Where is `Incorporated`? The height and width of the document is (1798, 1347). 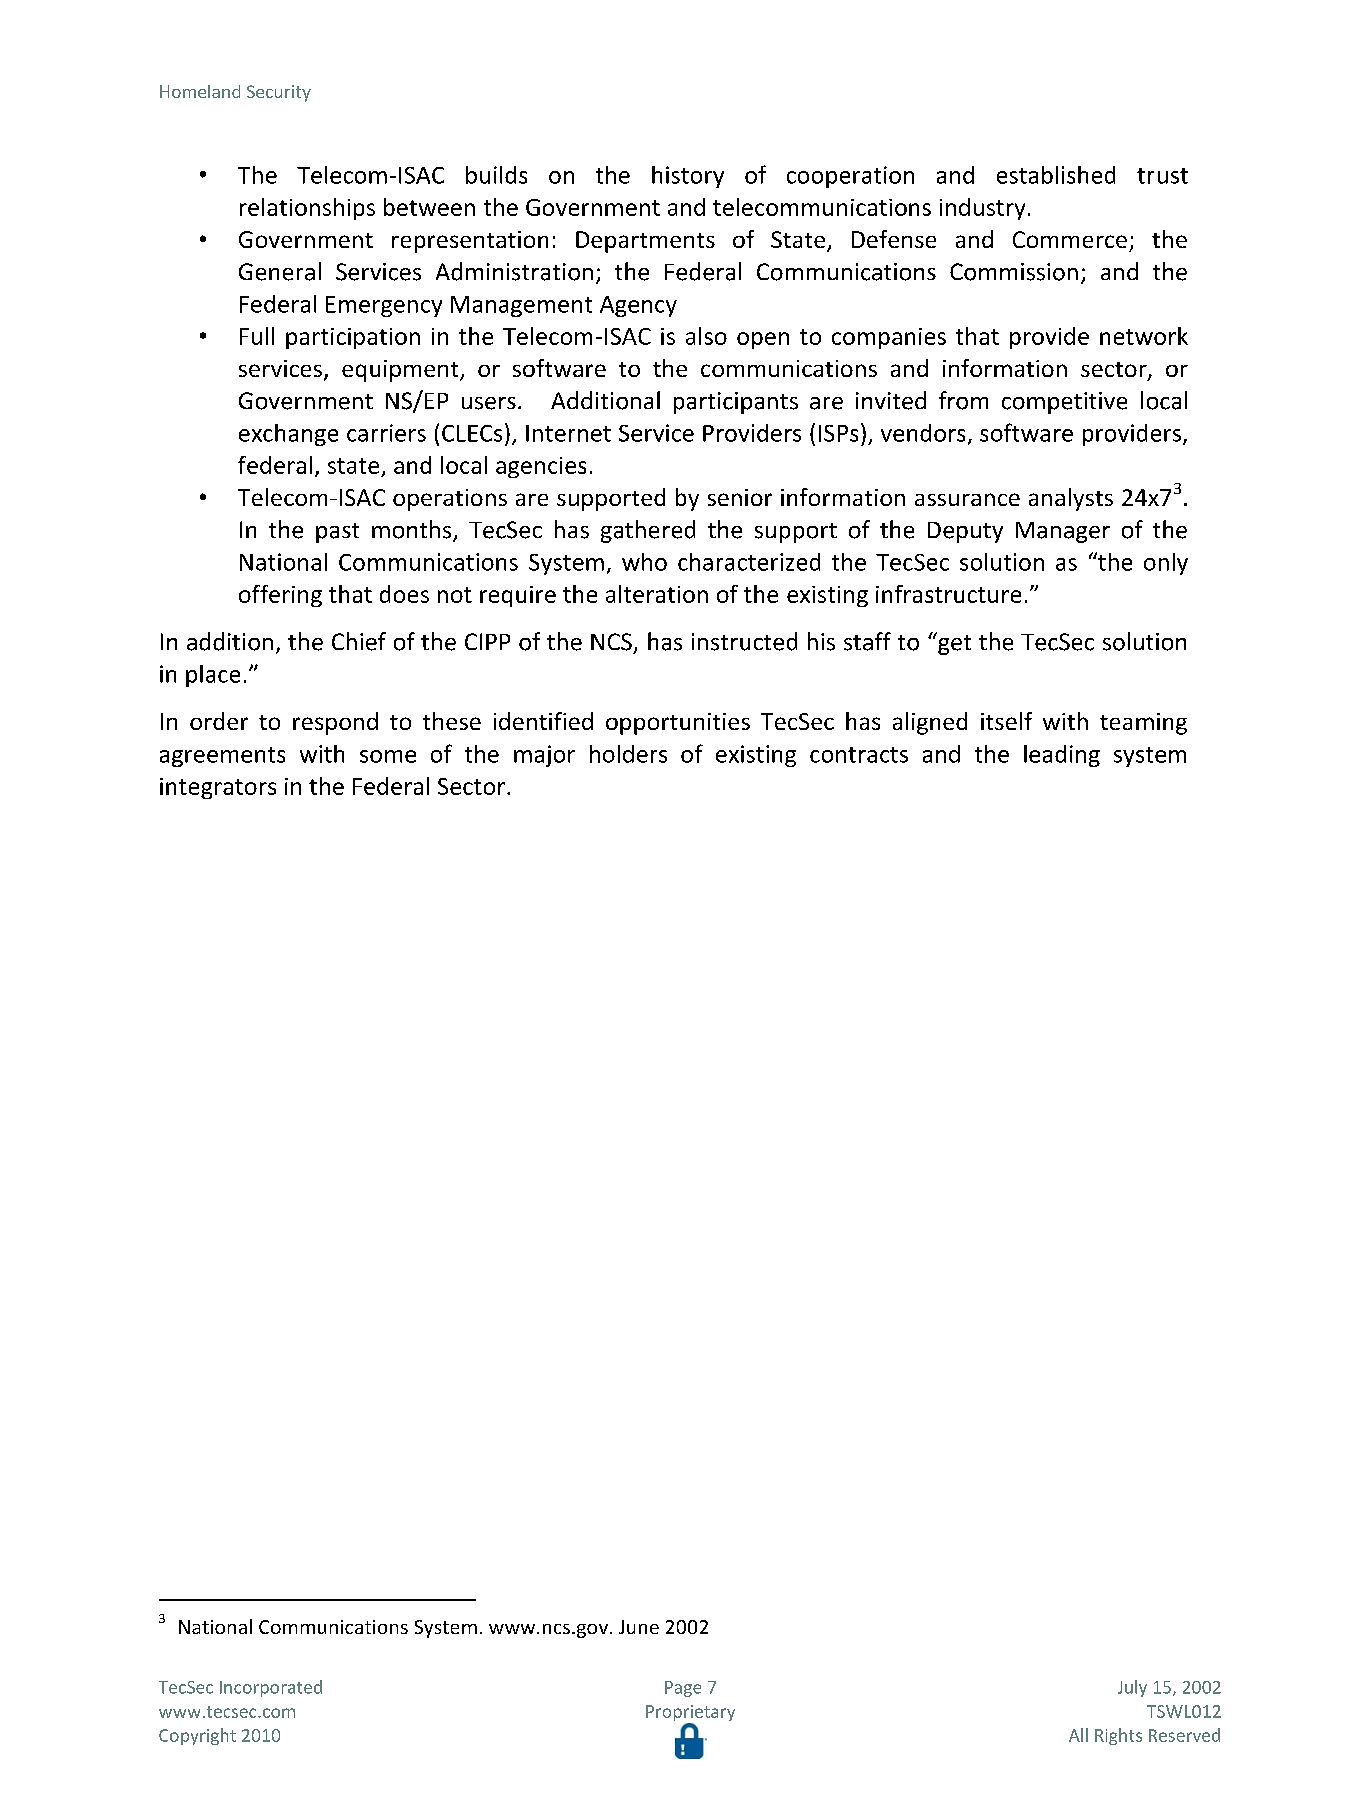
Incorporated is located at coordinates (271, 1688).
